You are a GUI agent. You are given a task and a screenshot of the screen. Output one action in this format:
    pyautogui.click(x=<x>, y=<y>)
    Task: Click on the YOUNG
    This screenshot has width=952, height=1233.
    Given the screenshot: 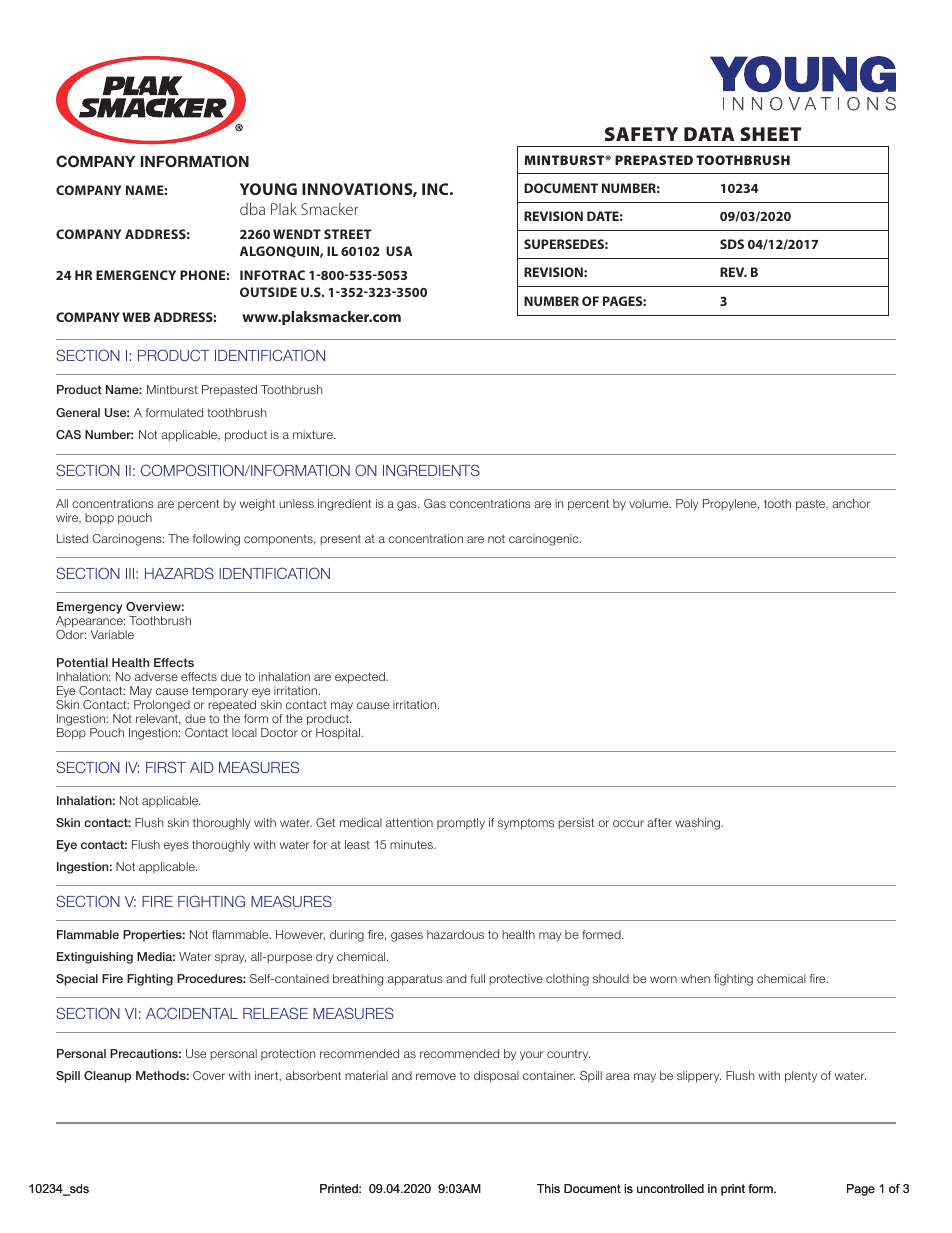 What is the action you would take?
    pyautogui.click(x=268, y=189)
